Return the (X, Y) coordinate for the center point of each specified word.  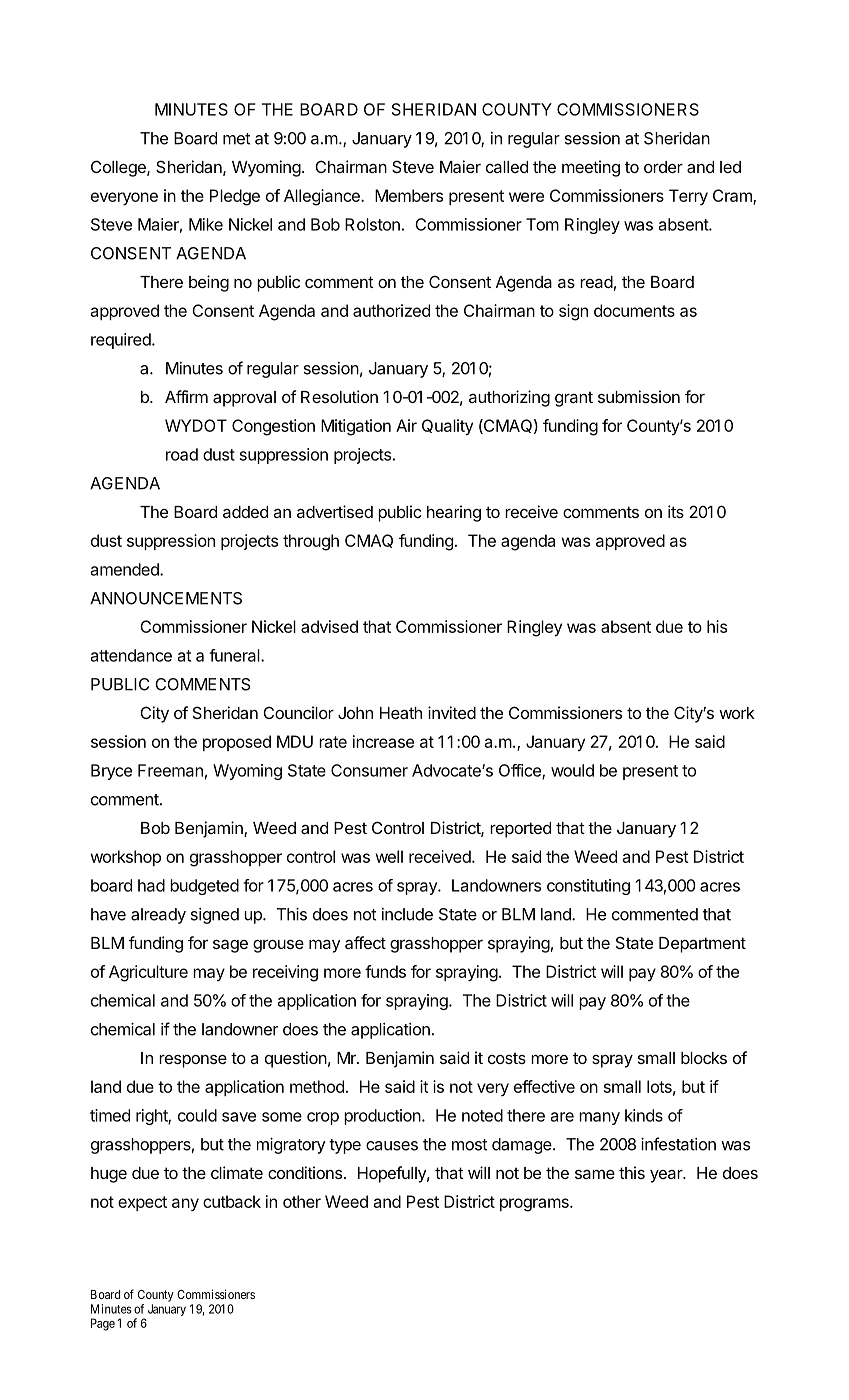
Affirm (186, 396)
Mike (206, 224)
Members (409, 195)
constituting (588, 887)
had (151, 885)
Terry (688, 197)
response (193, 1061)
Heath (401, 713)
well (389, 856)
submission (639, 396)
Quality (447, 427)
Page (103, 1324)
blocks (704, 1058)
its (676, 511)
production (383, 1117)
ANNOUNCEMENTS (166, 598)
